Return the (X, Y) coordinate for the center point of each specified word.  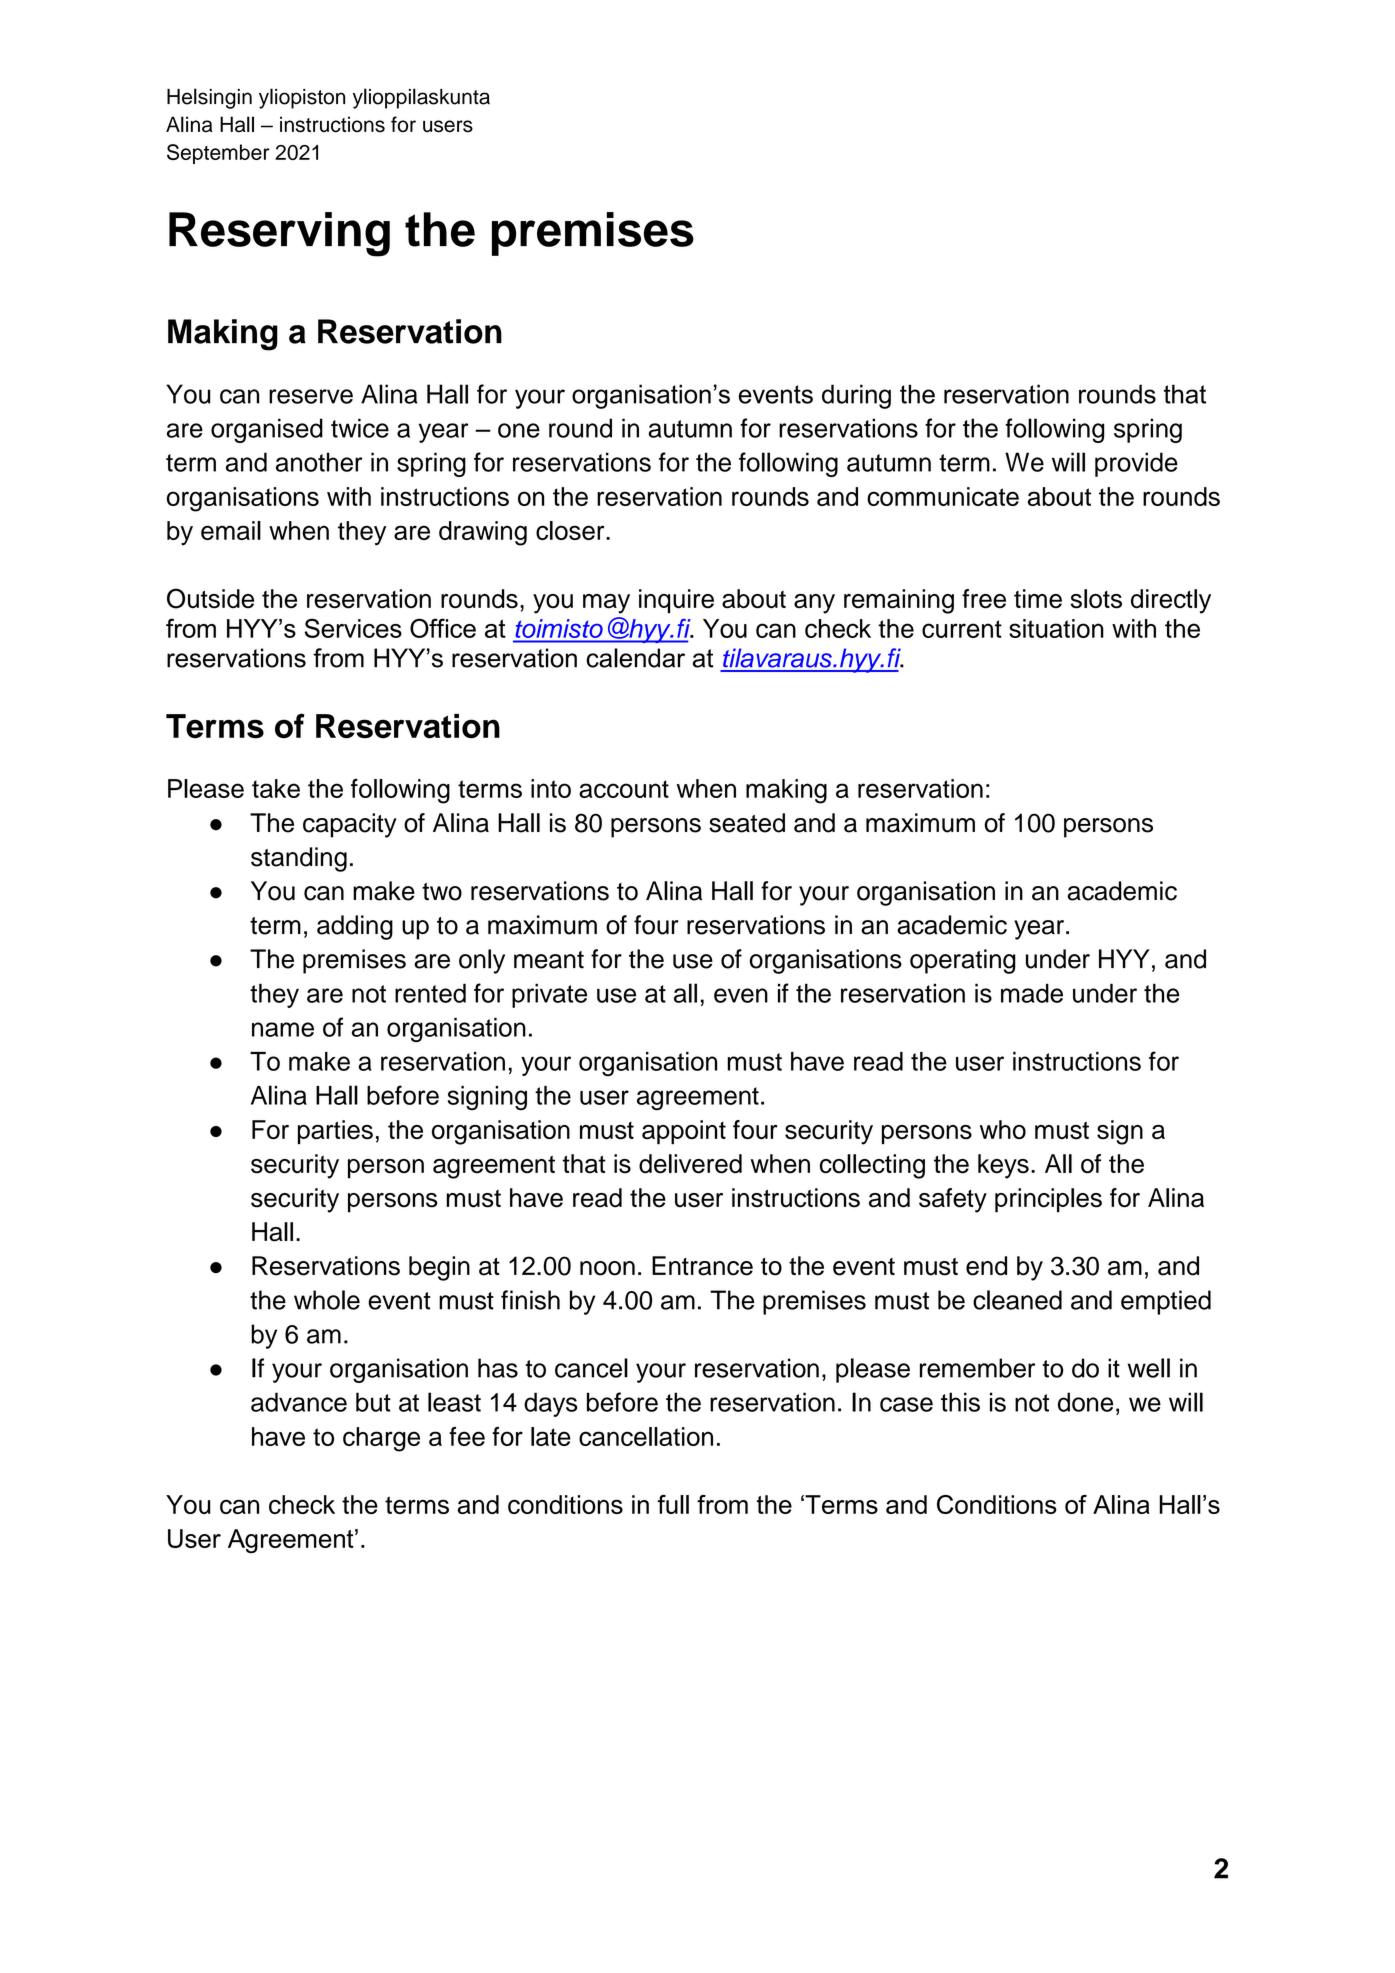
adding (355, 927)
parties (335, 1132)
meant (549, 960)
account (624, 789)
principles (1048, 1200)
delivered (690, 1164)
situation (1056, 628)
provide (1136, 464)
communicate (943, 496)
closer (571, 530)
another (319, 462)
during (856, 396)
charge (381, 1439)
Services (353, 628)
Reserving (279, 234)
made (1032, 993)
